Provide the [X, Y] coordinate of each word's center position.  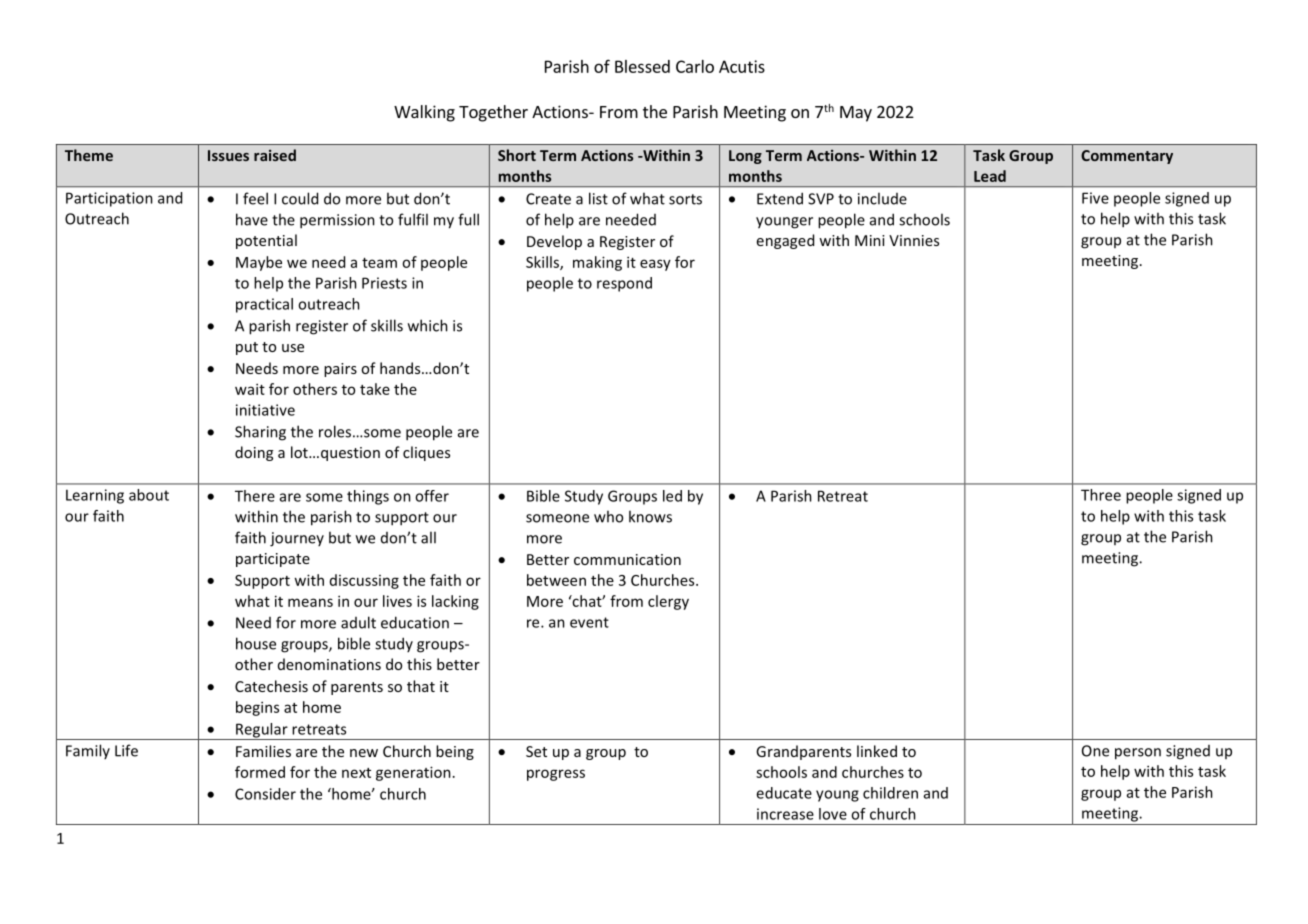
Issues [228, 155]
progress [556, 775]
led [672, 496]
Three [1101, 495]
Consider [265, 794]
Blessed [642, 66]
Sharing [260, 433]
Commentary [1127, 157]
